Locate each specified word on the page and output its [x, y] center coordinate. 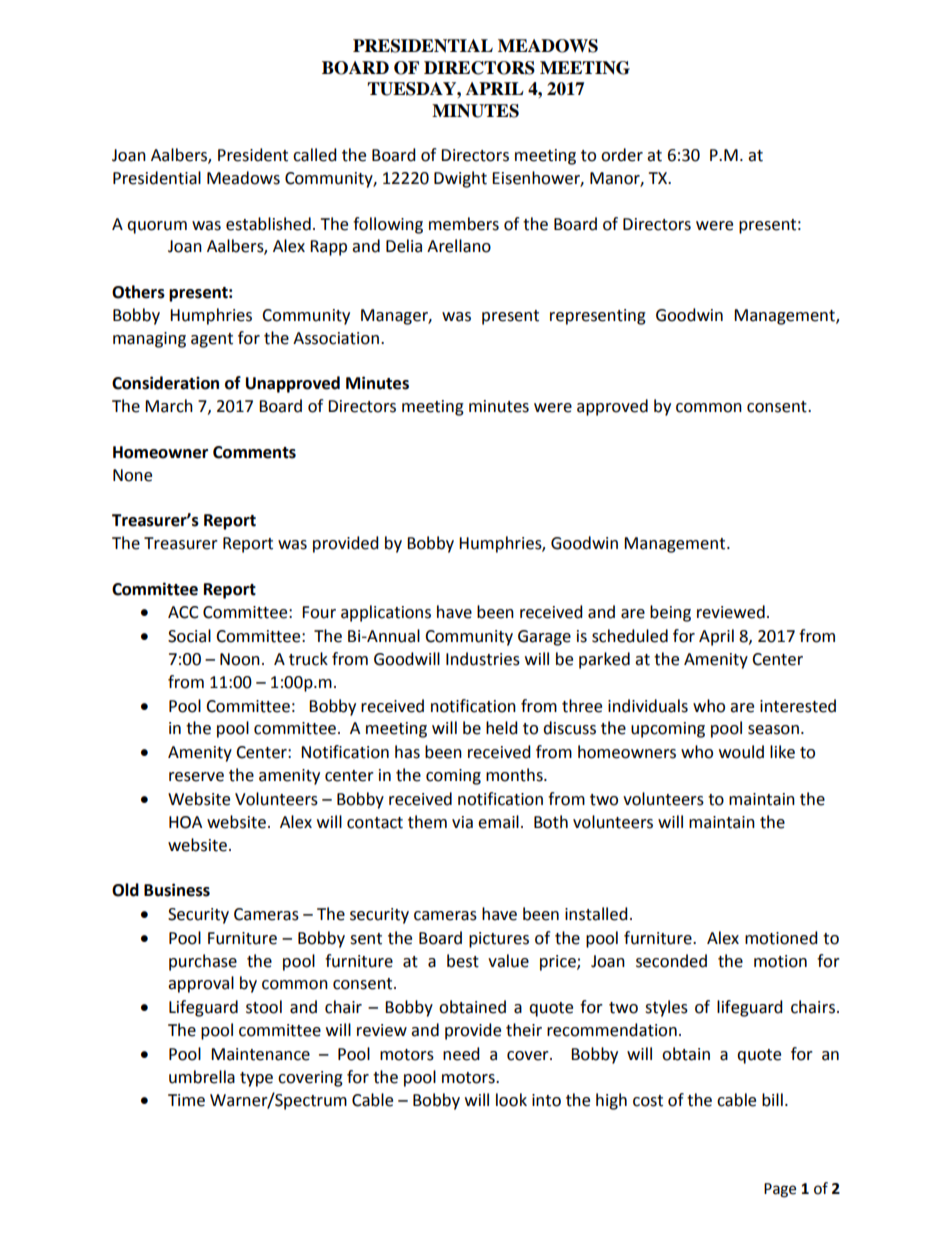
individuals [648, 706]
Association [336, 338]
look [511, 1100]
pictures [499, 940]
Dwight [460, 179]
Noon [240, 659]
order [622, 155]
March [169, 406]
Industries [483, 659]
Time [186, 1100]
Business [177, 890]
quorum [157, 227]
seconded [671, 961]
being [670, 613]
